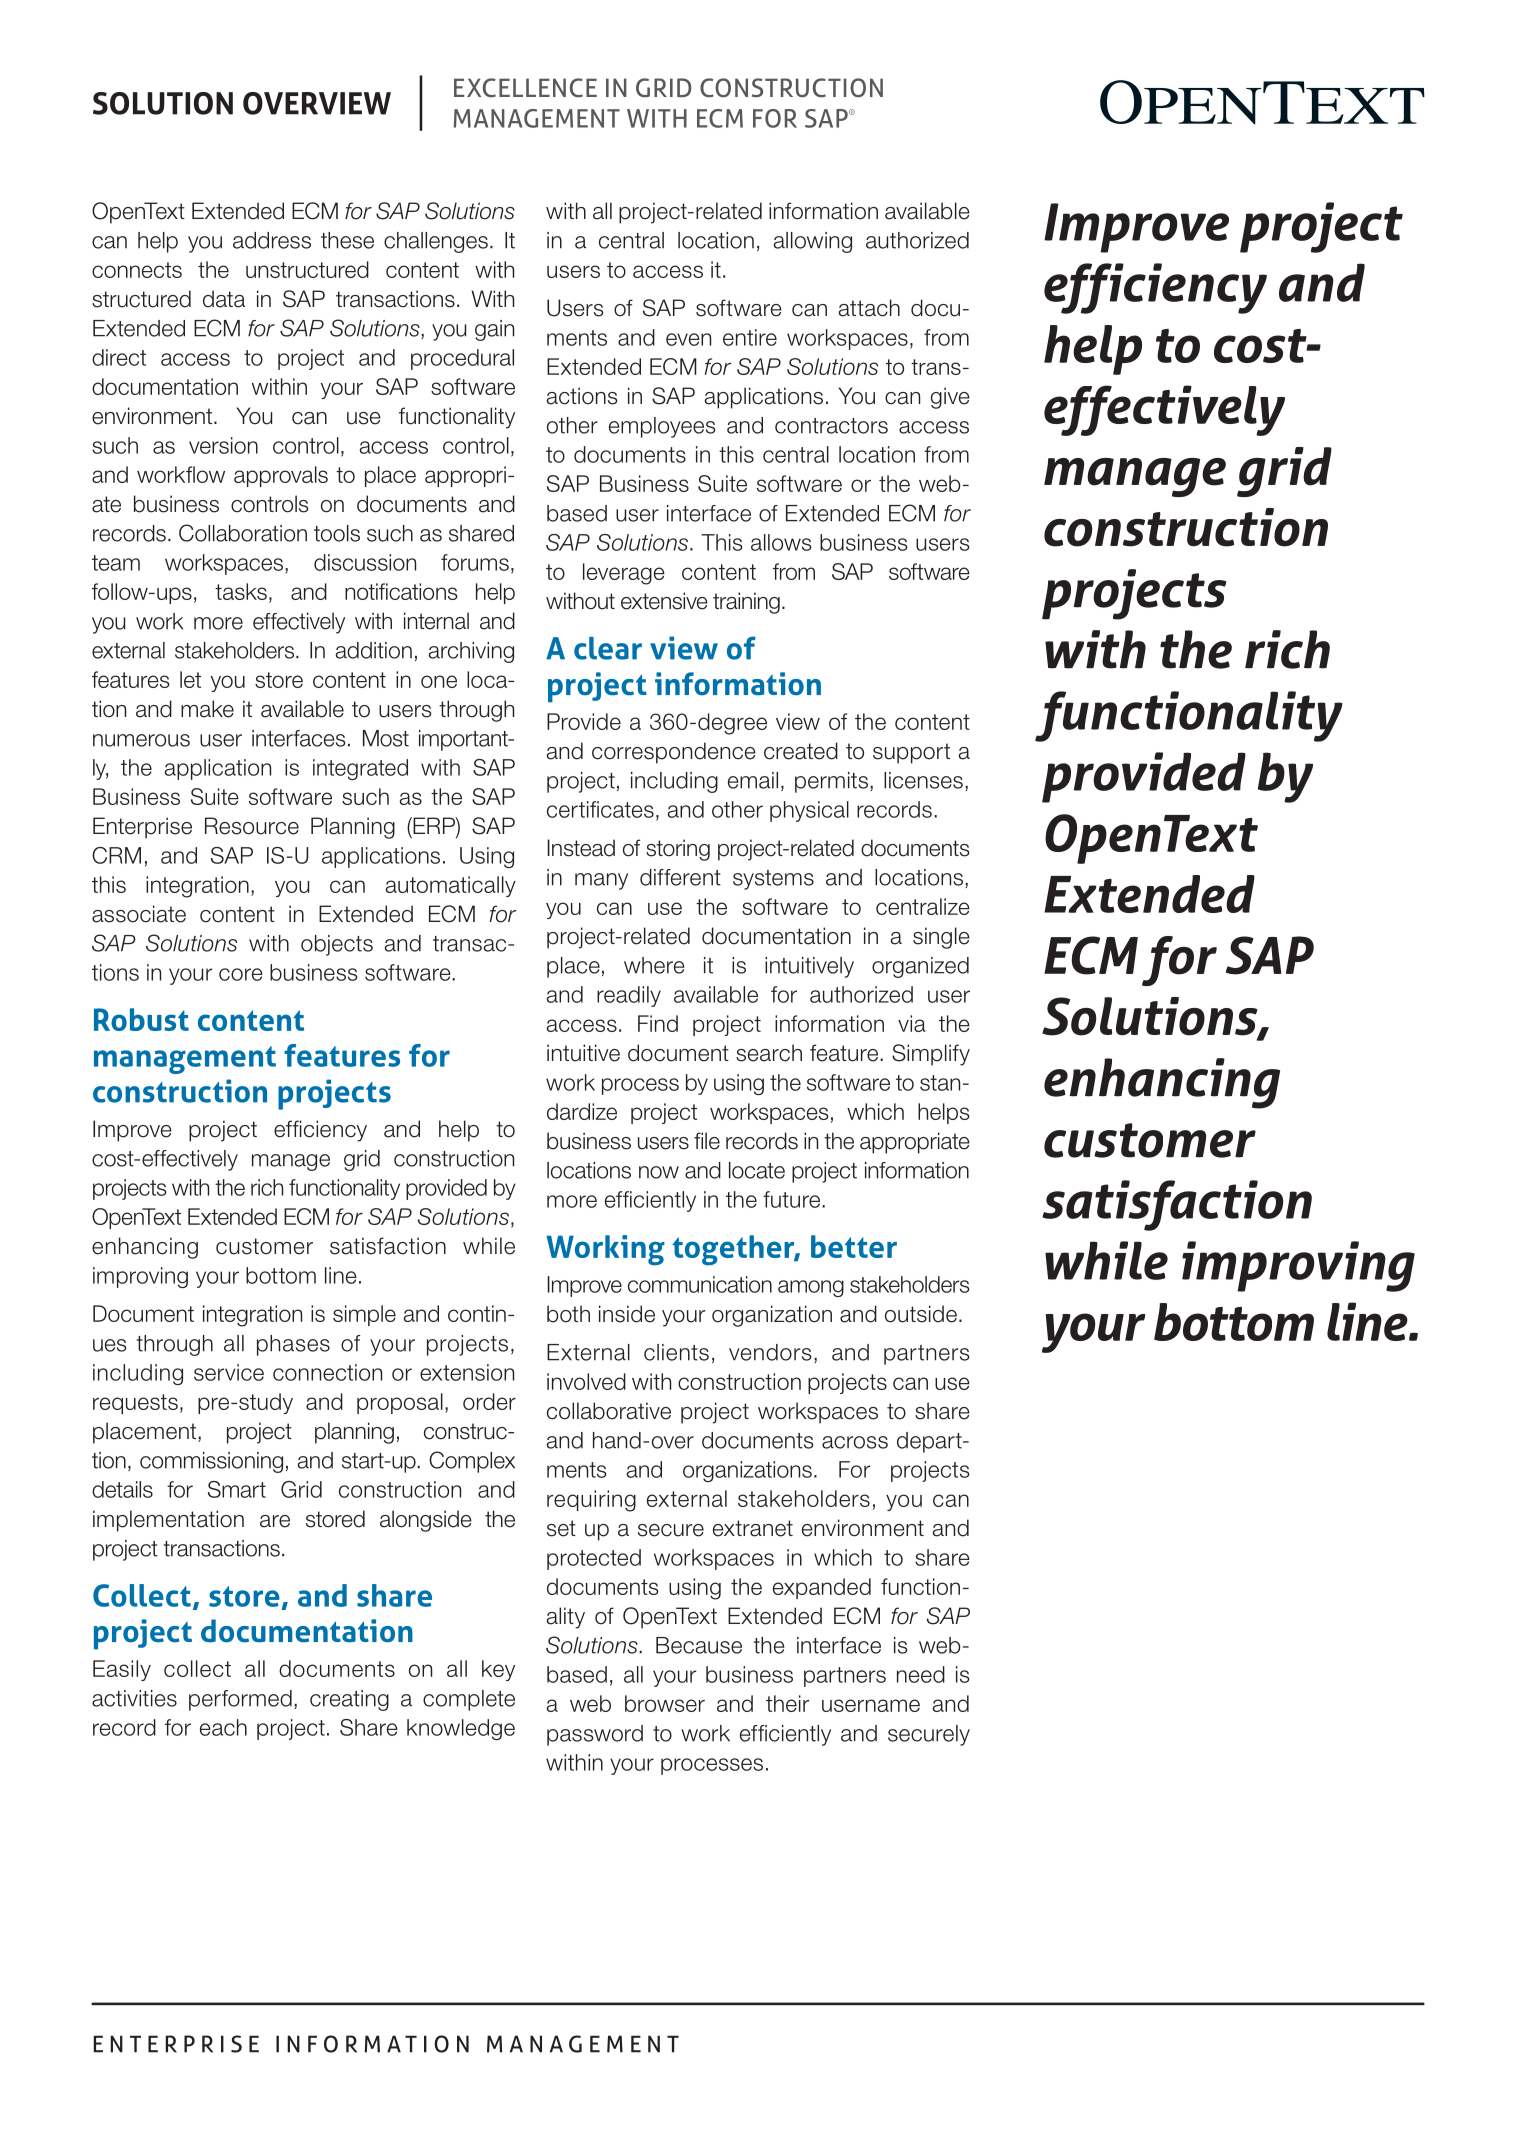  Describe the element at coordinates (498, 1670) in the screenshot. I see `key` at that location.
